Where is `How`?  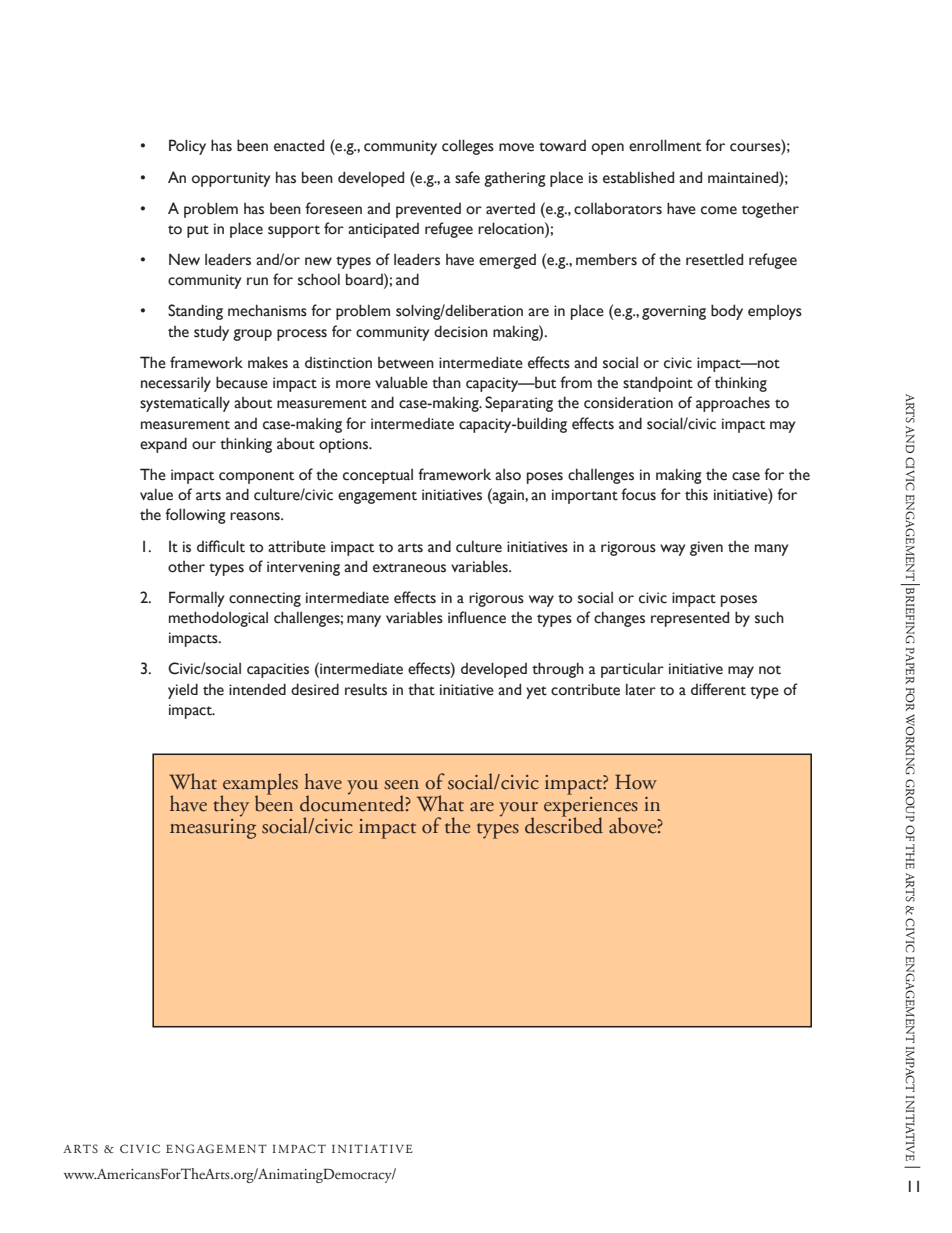 How is located at coordinates (636, 782).
